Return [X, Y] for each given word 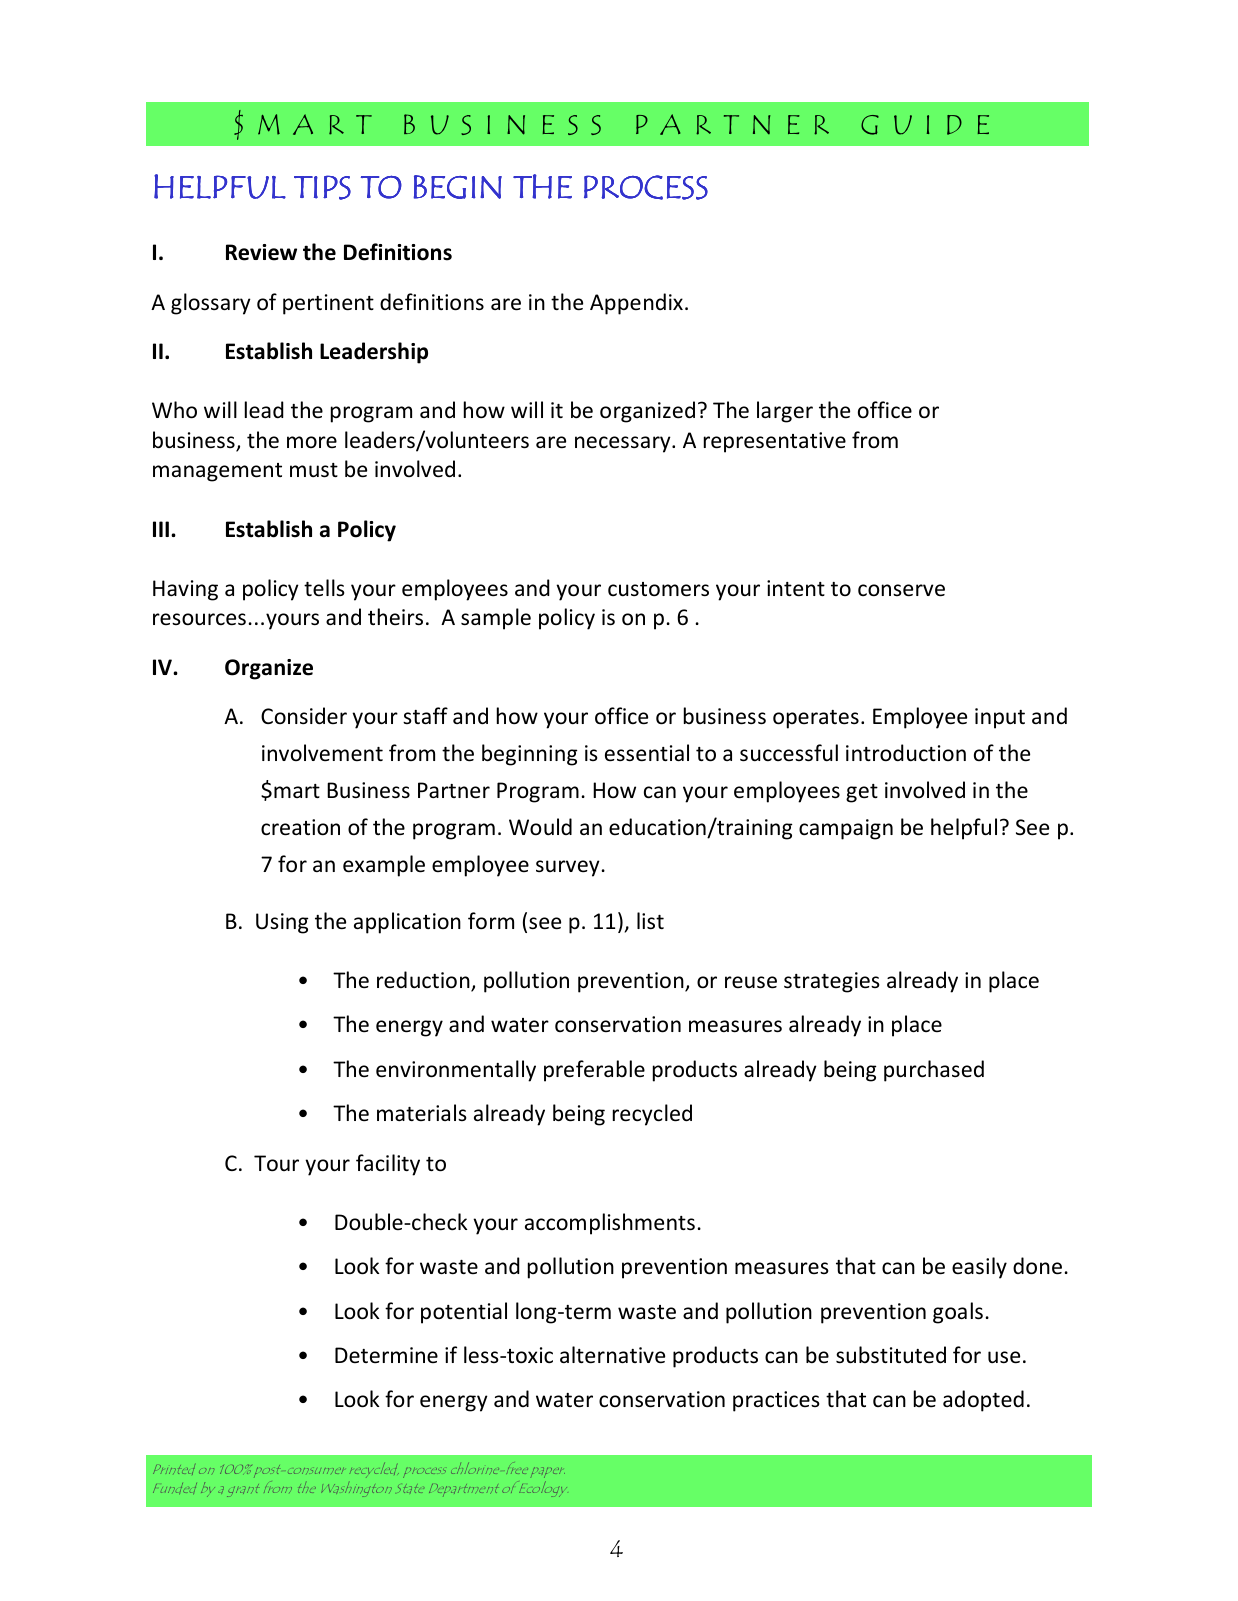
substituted [891, 1355]
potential [464, 1313]
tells [324, 587]
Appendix [636, 304]
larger [785, 412]
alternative [612, 1355]
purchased [934, 1071]
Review [261, 252]
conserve [901, 590]
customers [658, 589]
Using [282, 923]
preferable [594, 1071]
